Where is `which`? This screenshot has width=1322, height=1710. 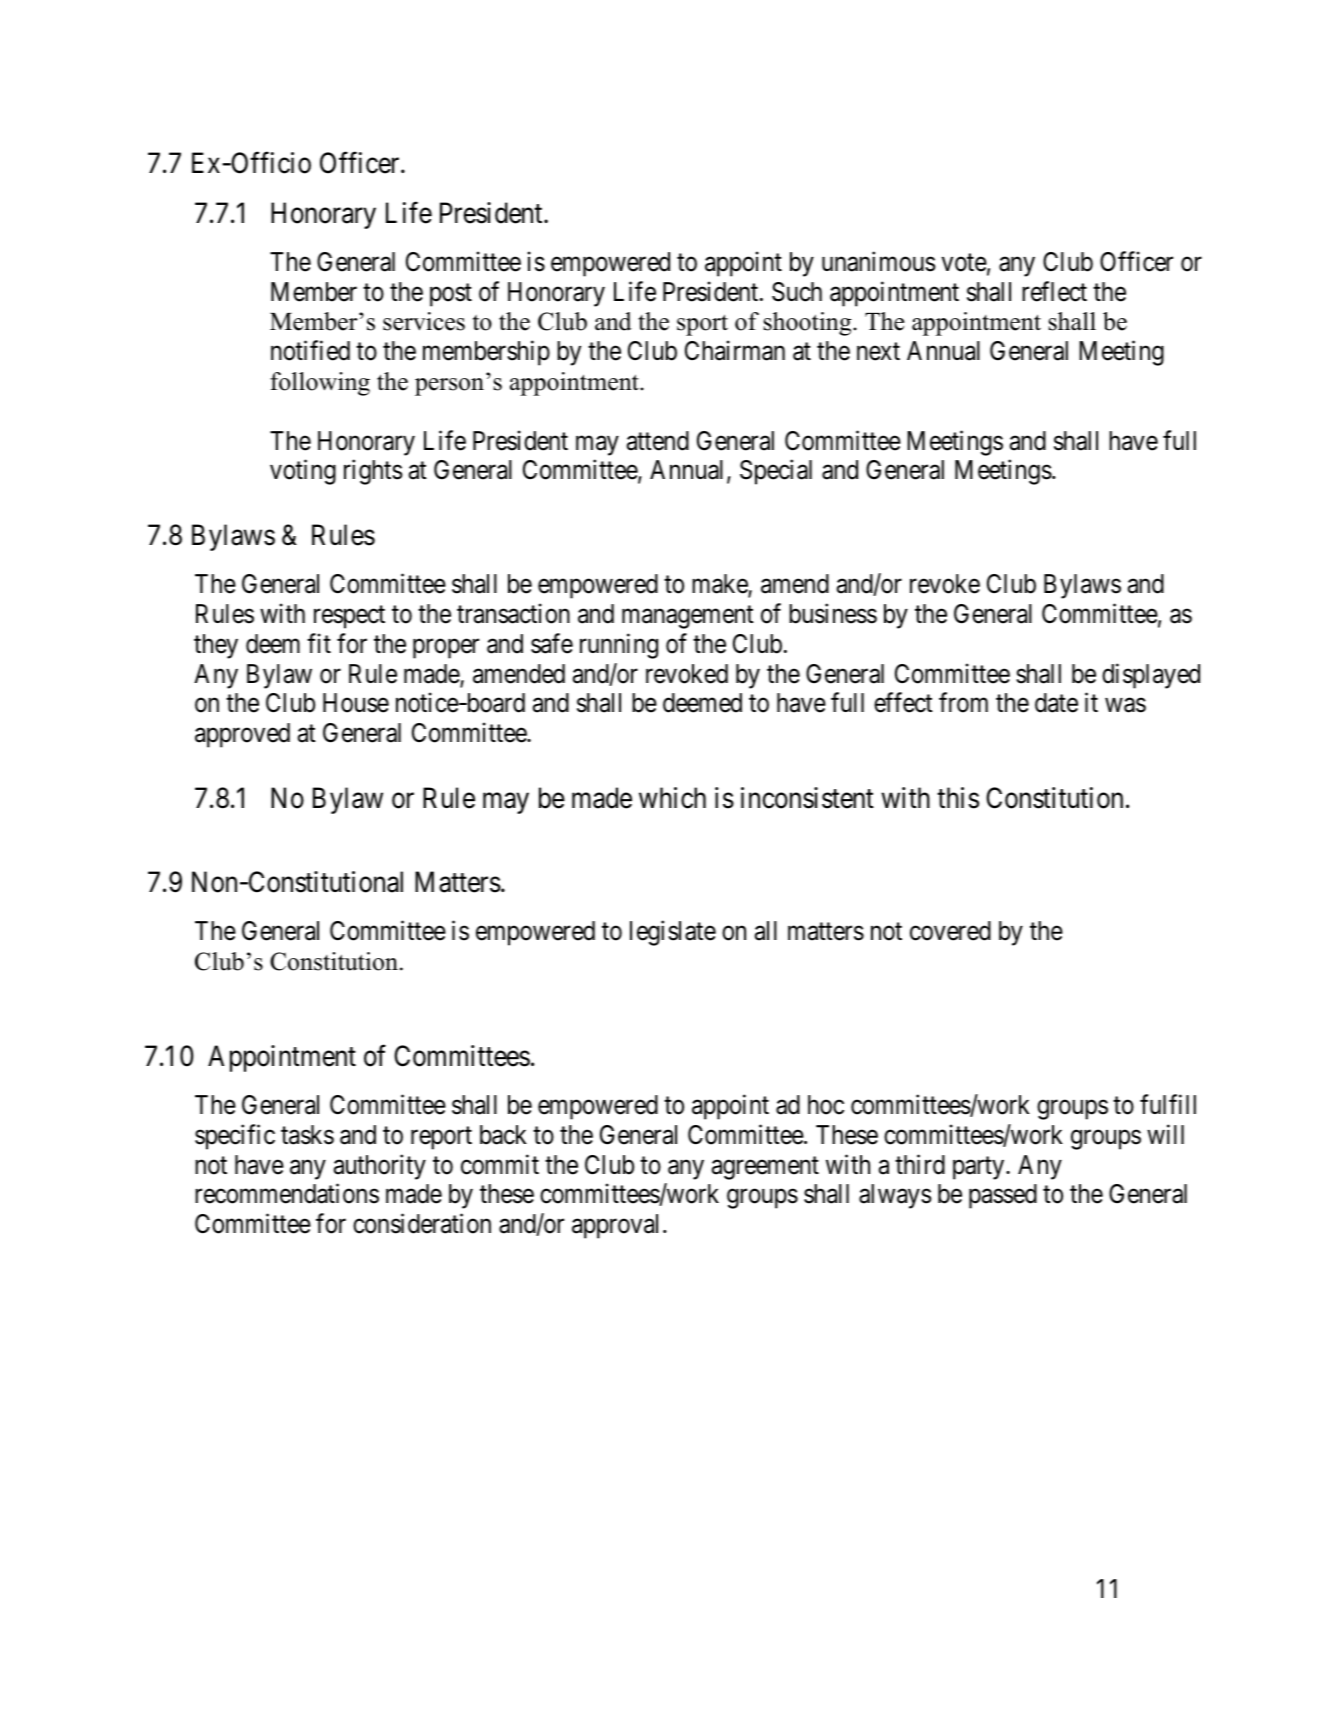
which is located at coordinates (672, 798).
